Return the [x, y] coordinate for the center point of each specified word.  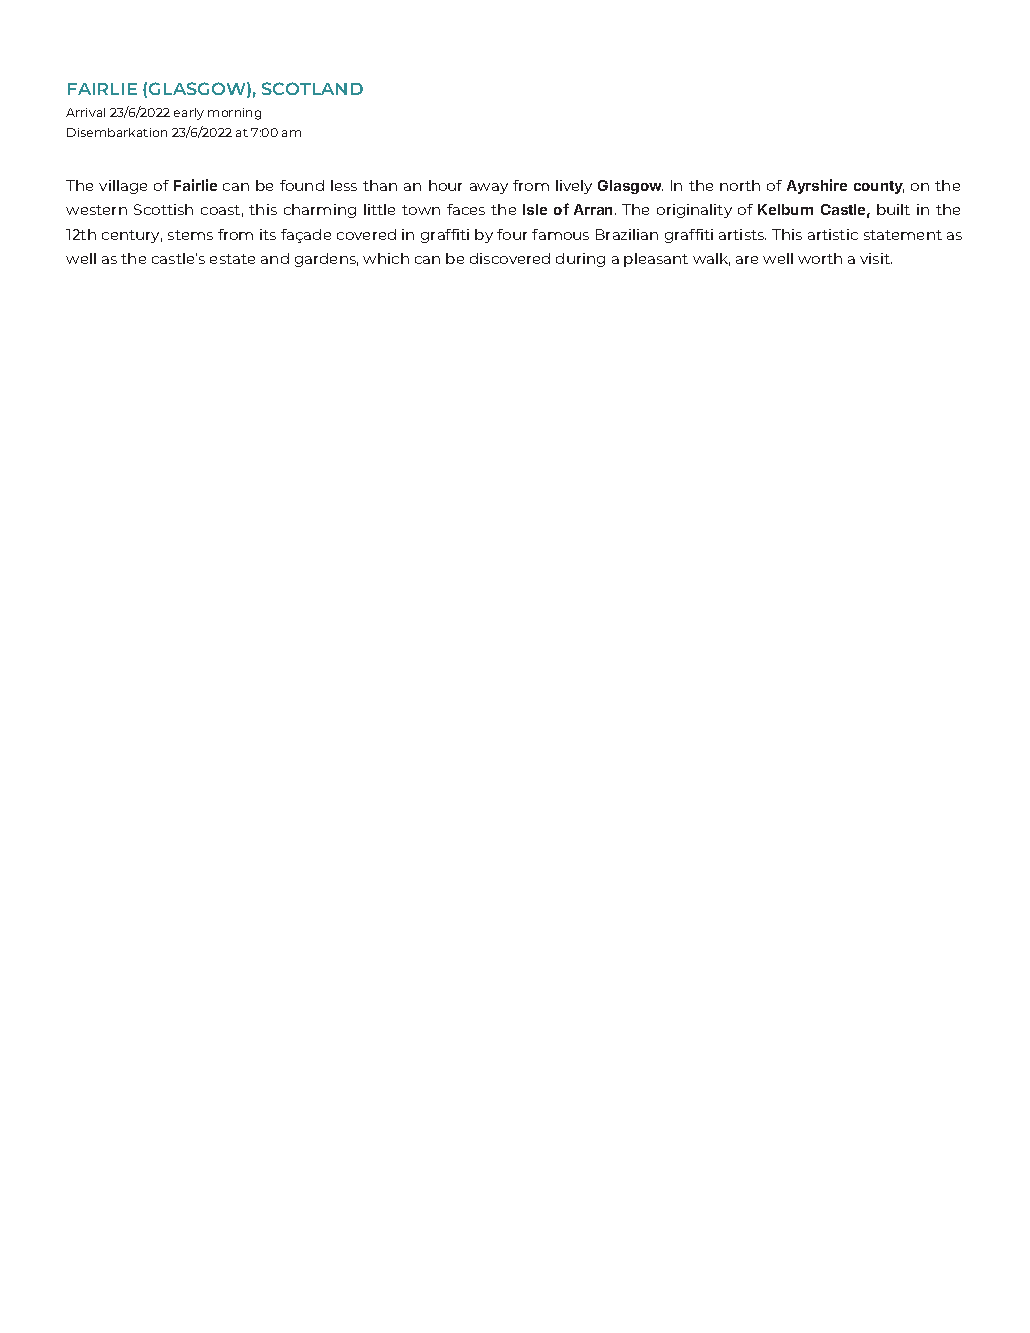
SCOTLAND [312, 88]
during [580, 260]
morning [234, 114]
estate [232, 259]
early [189, 114]
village [123, 187]
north [740, 185]
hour [445, 185]
